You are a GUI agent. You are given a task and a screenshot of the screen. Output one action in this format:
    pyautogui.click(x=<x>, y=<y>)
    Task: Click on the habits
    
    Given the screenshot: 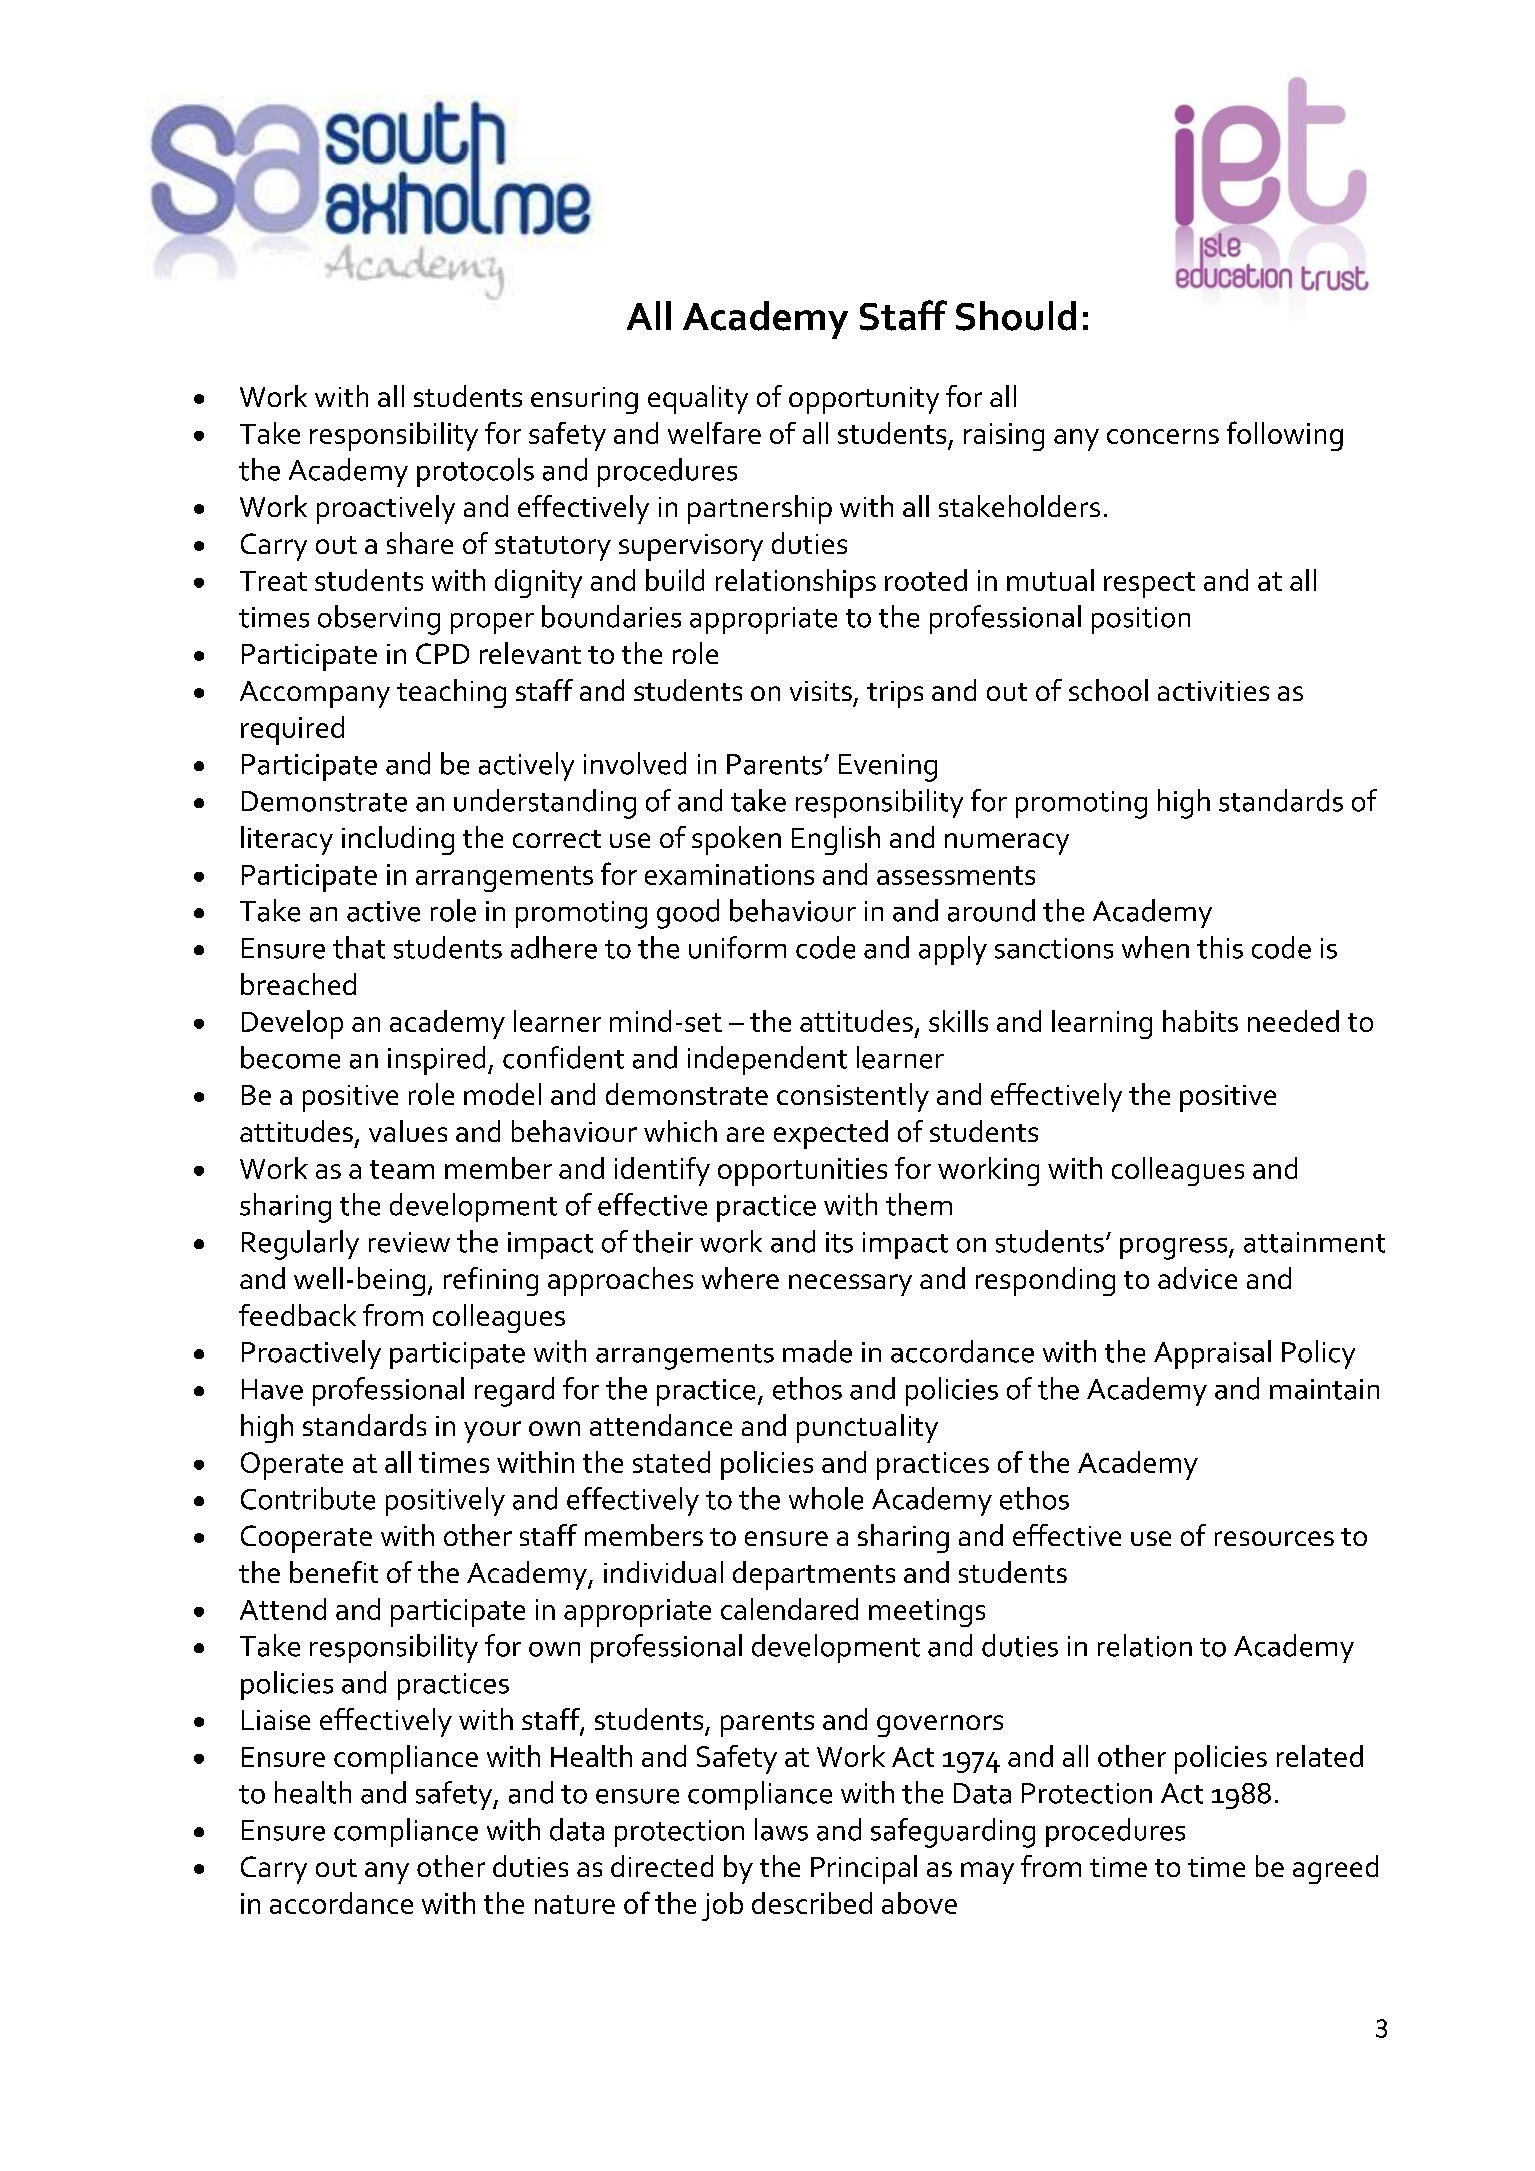 What is the action you would take?
    pyautogui.click(x=1200, y=1021)
